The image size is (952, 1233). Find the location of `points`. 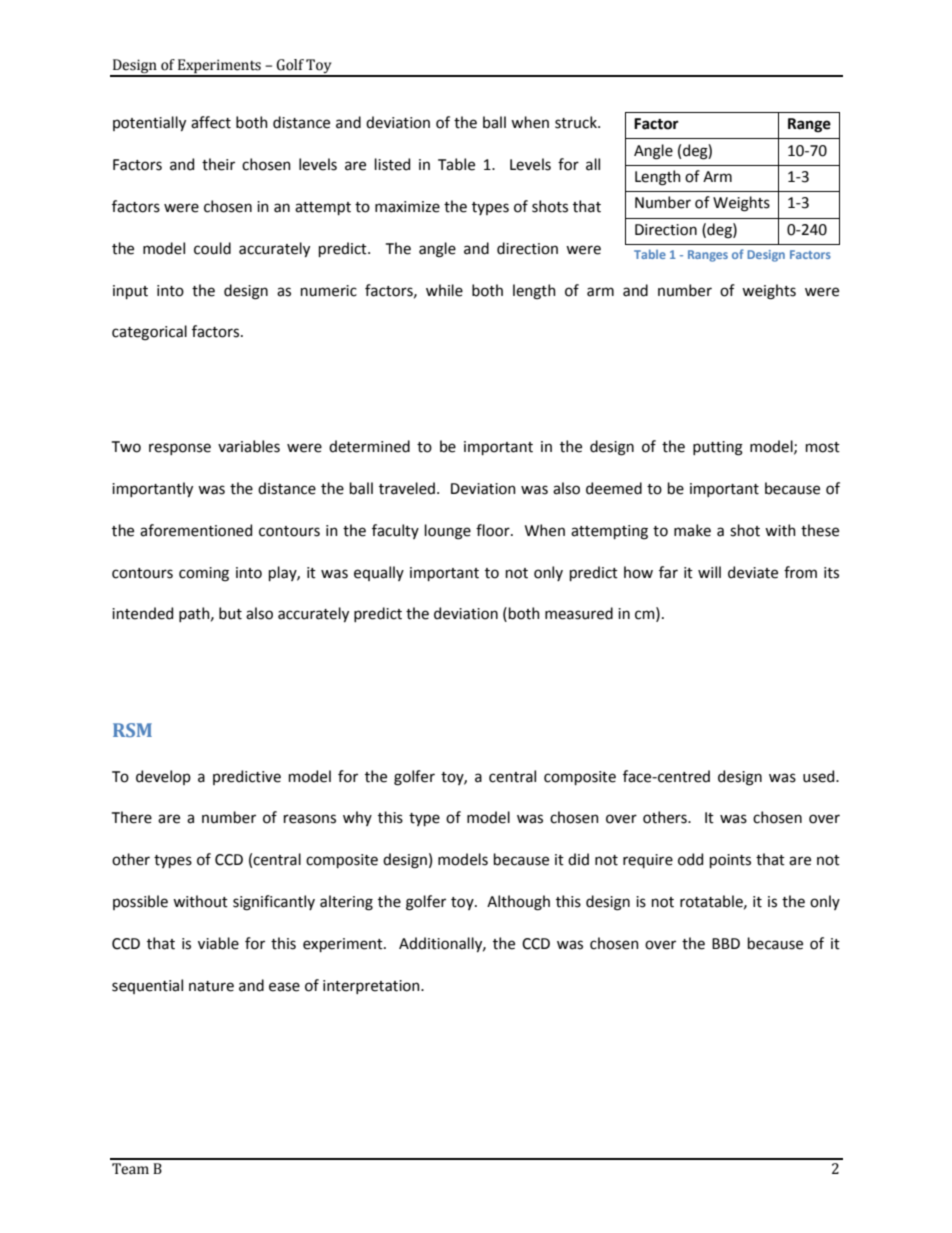

points is located at coordinates (730, 861).
